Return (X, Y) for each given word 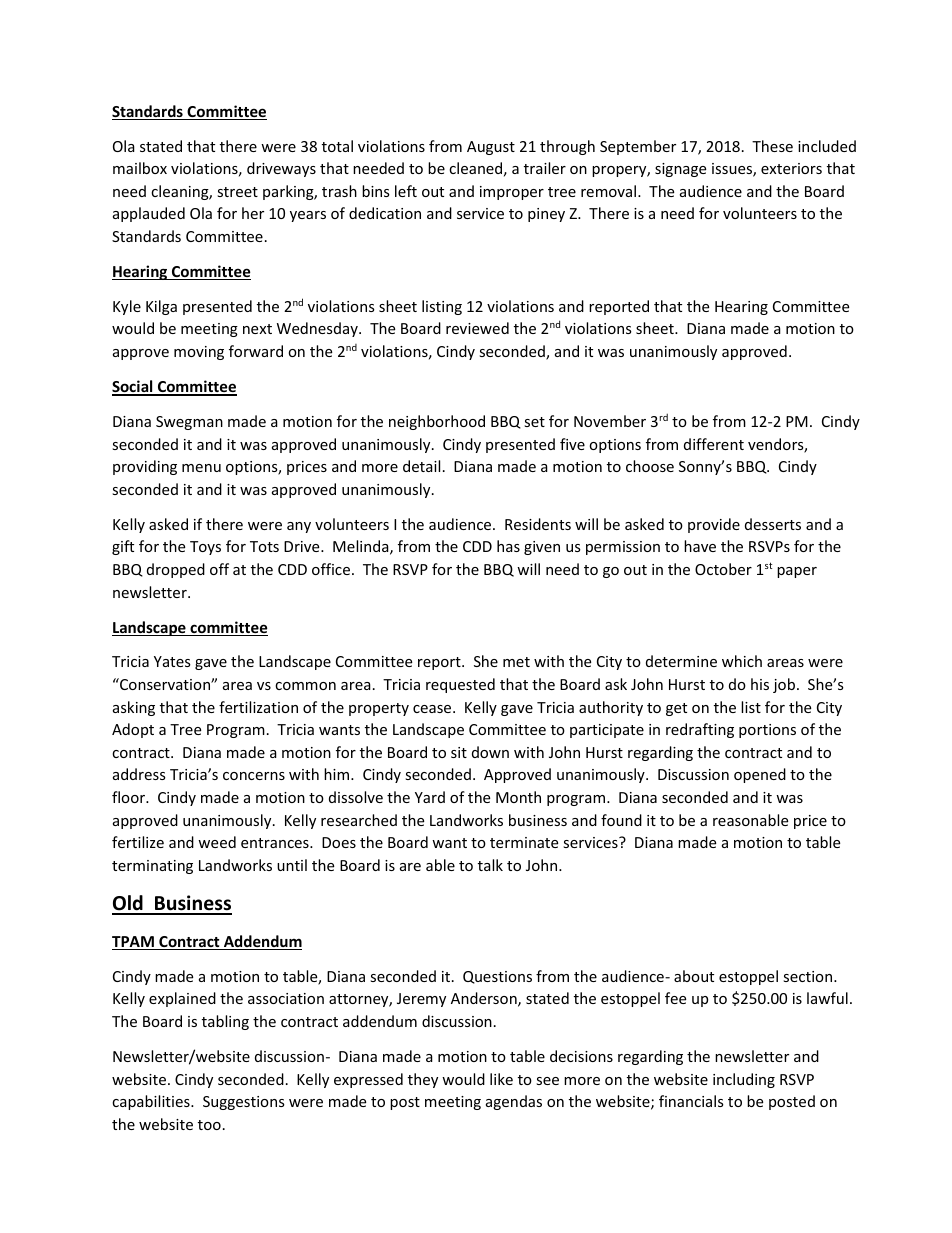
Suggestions (244, 1103)
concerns (254, 776)
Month (518, 797)
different (714, 444)
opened (760, 775)
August (491, 148)
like (501, 1079)
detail (421, 466)
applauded (149, 214)
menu (201, 468)
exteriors (791, 168)
